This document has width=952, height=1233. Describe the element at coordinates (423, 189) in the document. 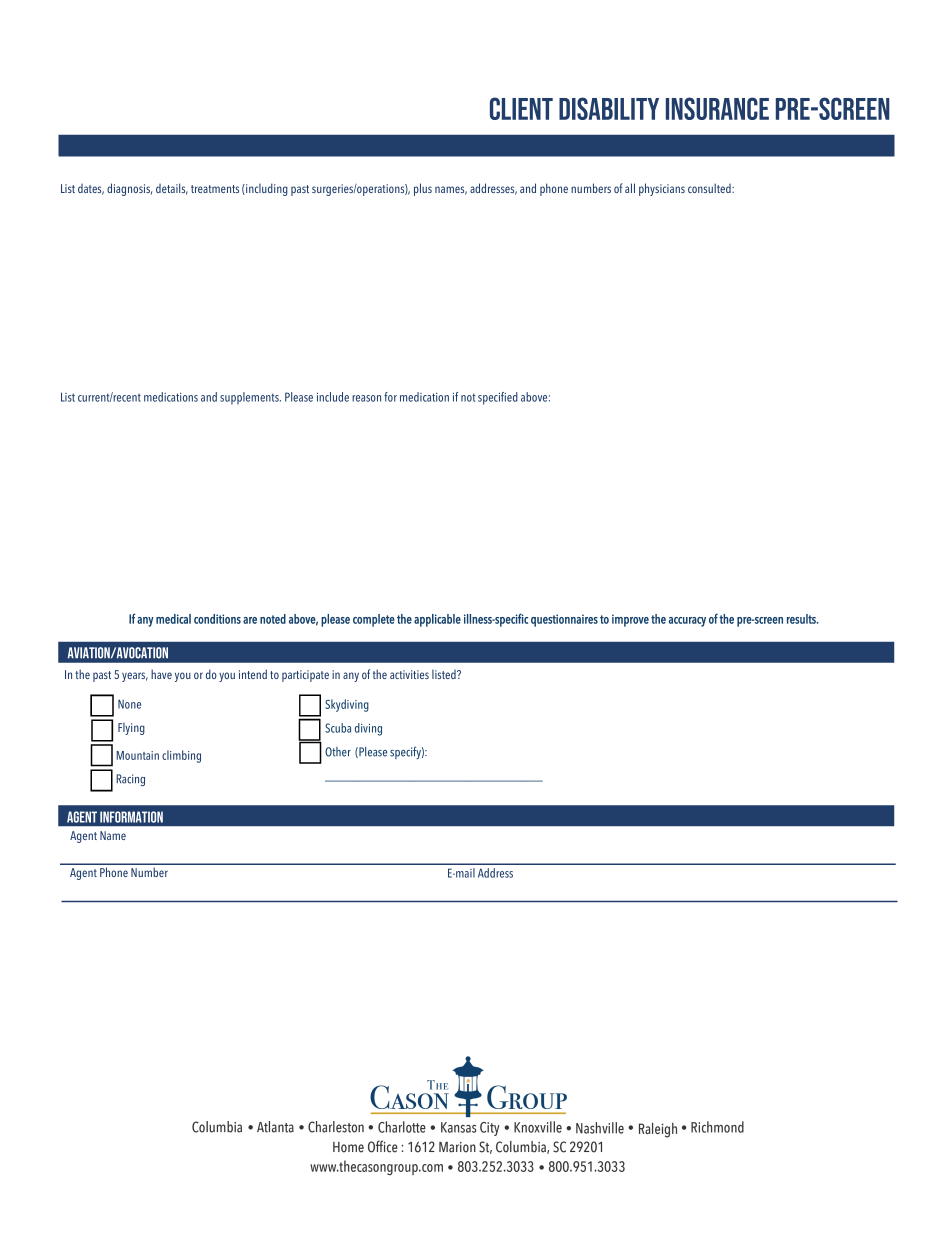

I see `plus` at that location.
